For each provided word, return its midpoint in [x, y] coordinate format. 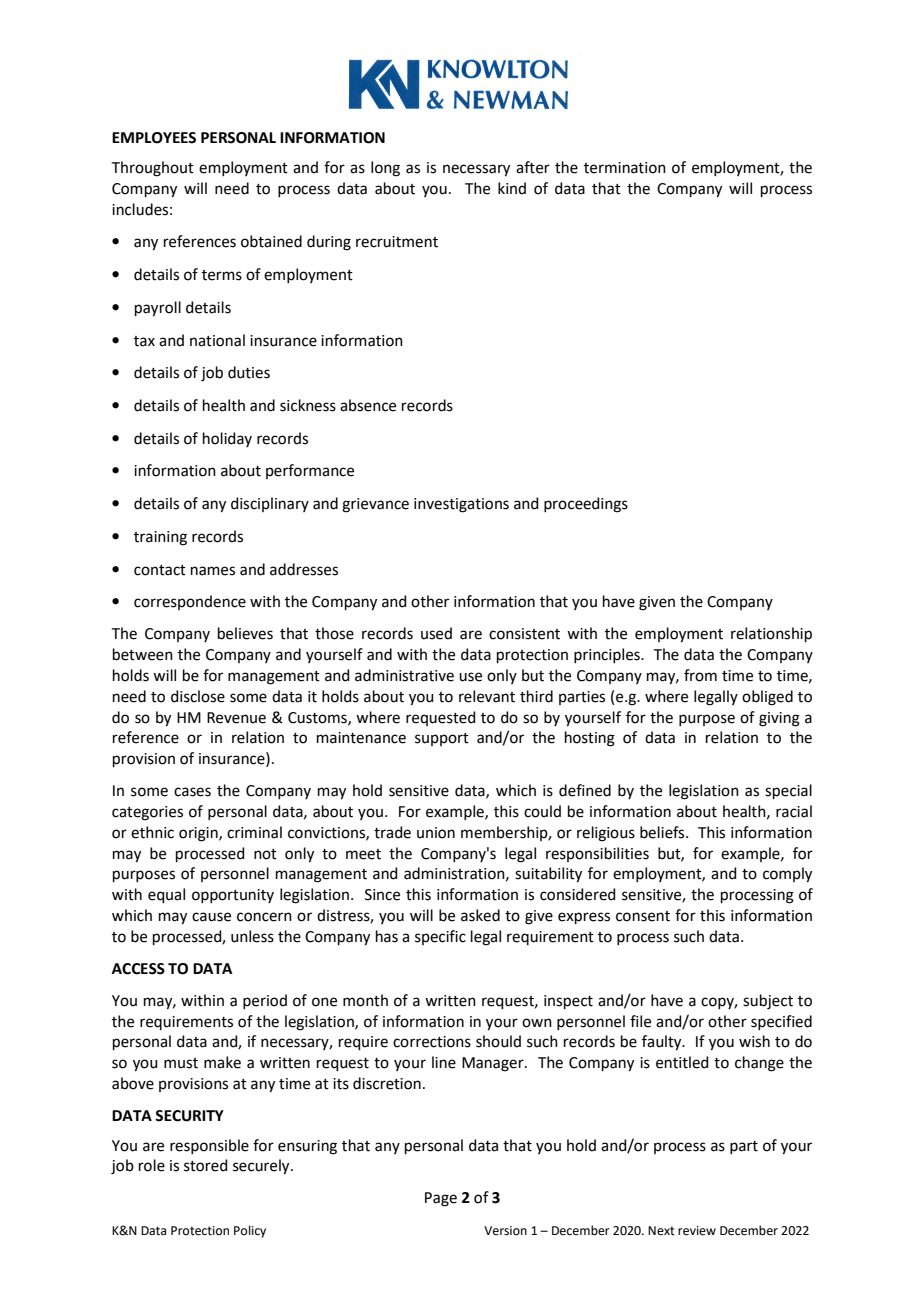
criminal [254, 832]
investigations [461, 505]
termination [625, 168]
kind [512, 188]
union [436, 833]
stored [206, 1165]
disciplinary [270, 504]
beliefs [663, 832]
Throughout [153, 169]
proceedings [586, 505]
